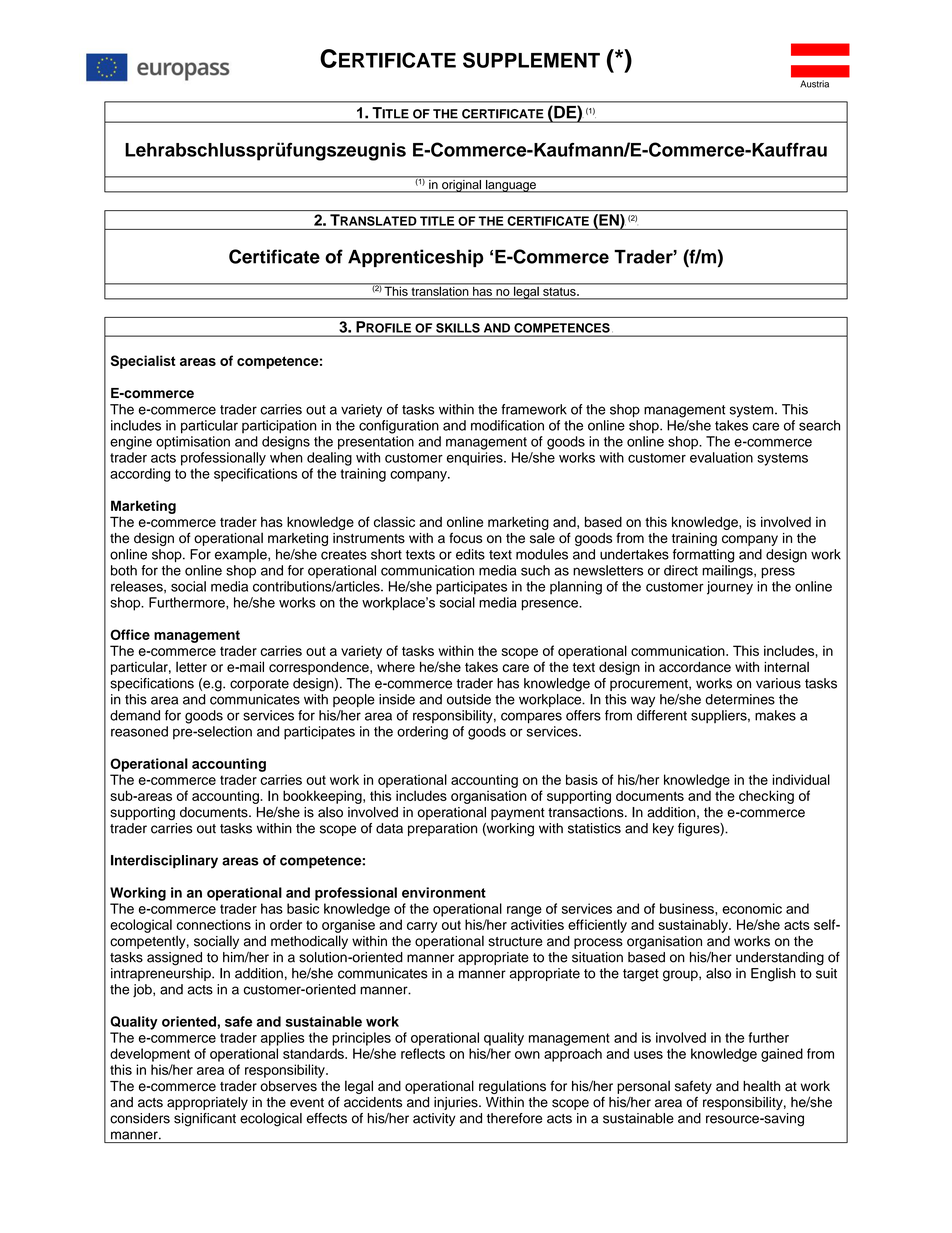 This screenshot has width=952, height=1233. What do you see at coordinates (814, 84) in the screenshot?
I see `Austria` at bounding box center [814, 84].
